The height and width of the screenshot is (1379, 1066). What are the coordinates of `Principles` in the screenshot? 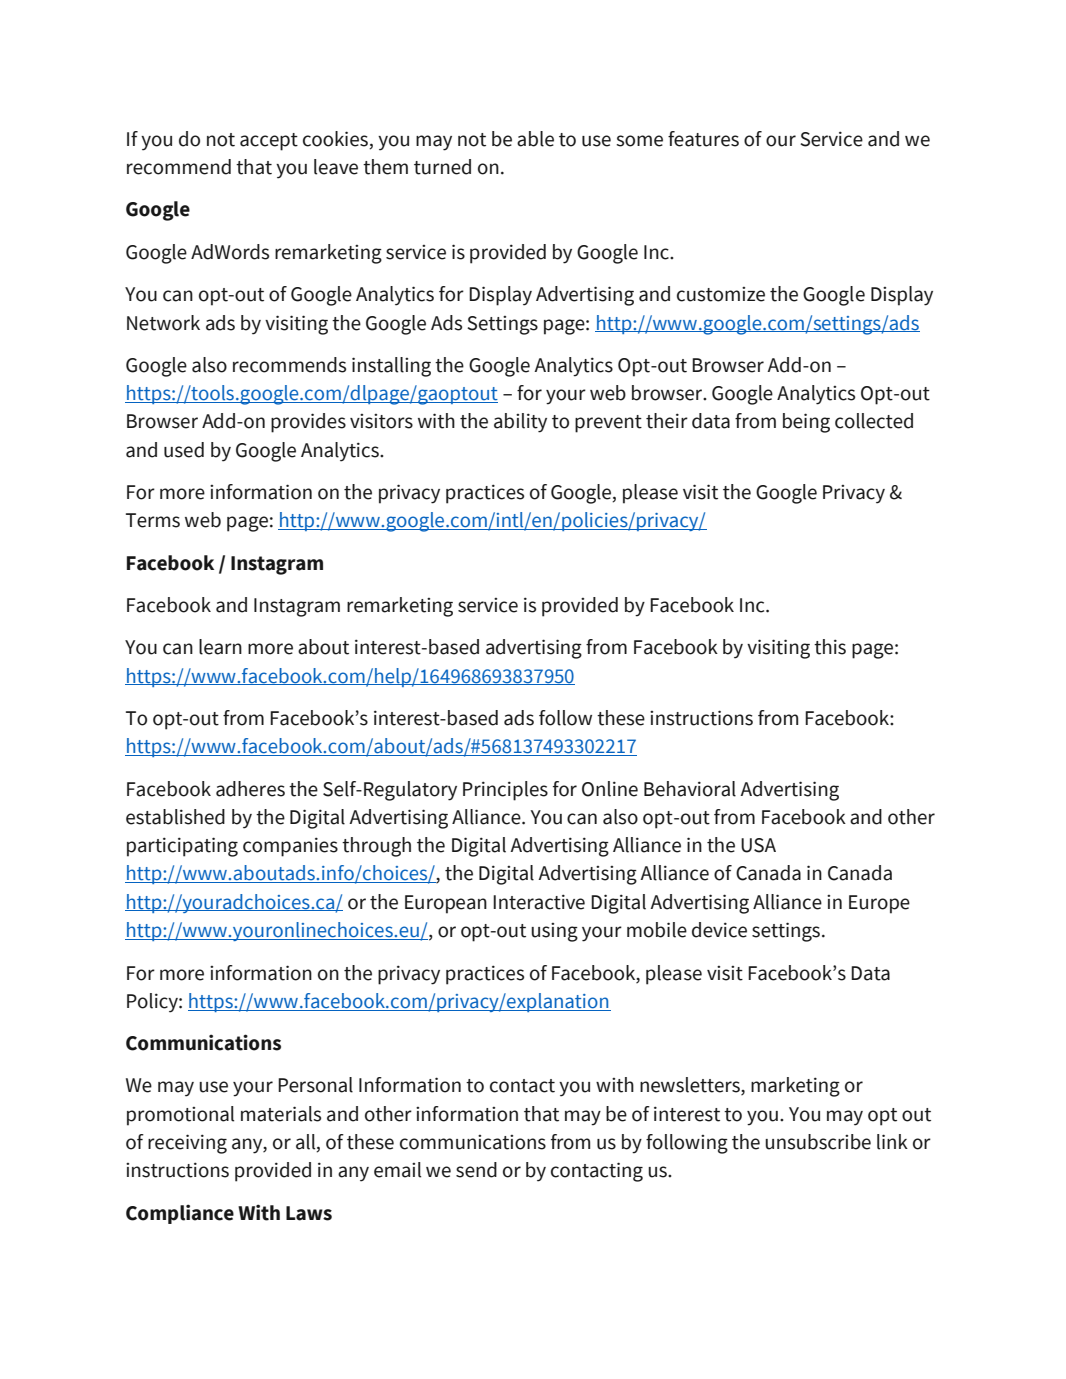 It's located at (505, 791).
